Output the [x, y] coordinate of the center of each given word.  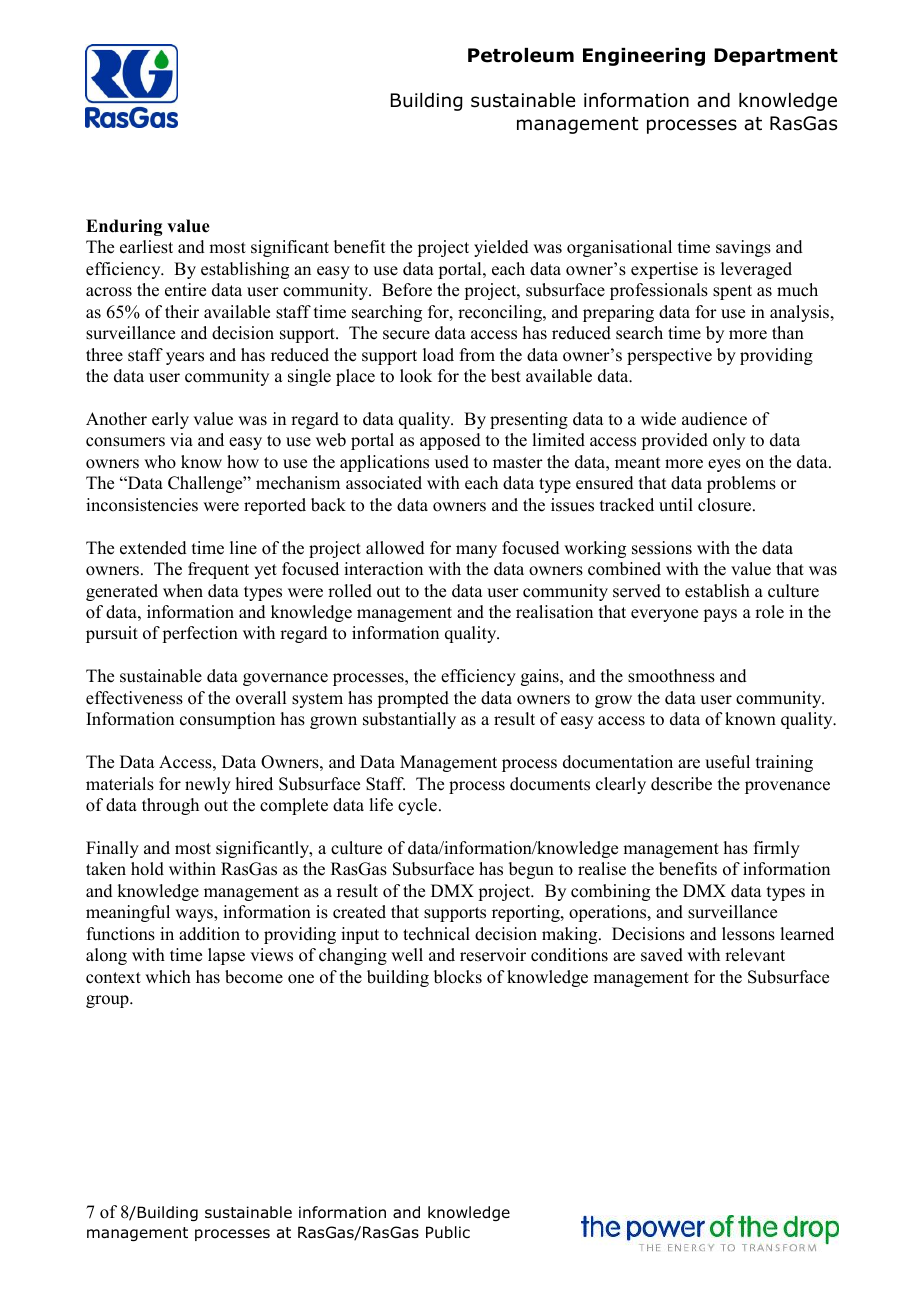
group [108, 1001]
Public [448, 1232]
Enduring [124, 227]
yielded [501, 248]
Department [776, 57]
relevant [755, 955]
